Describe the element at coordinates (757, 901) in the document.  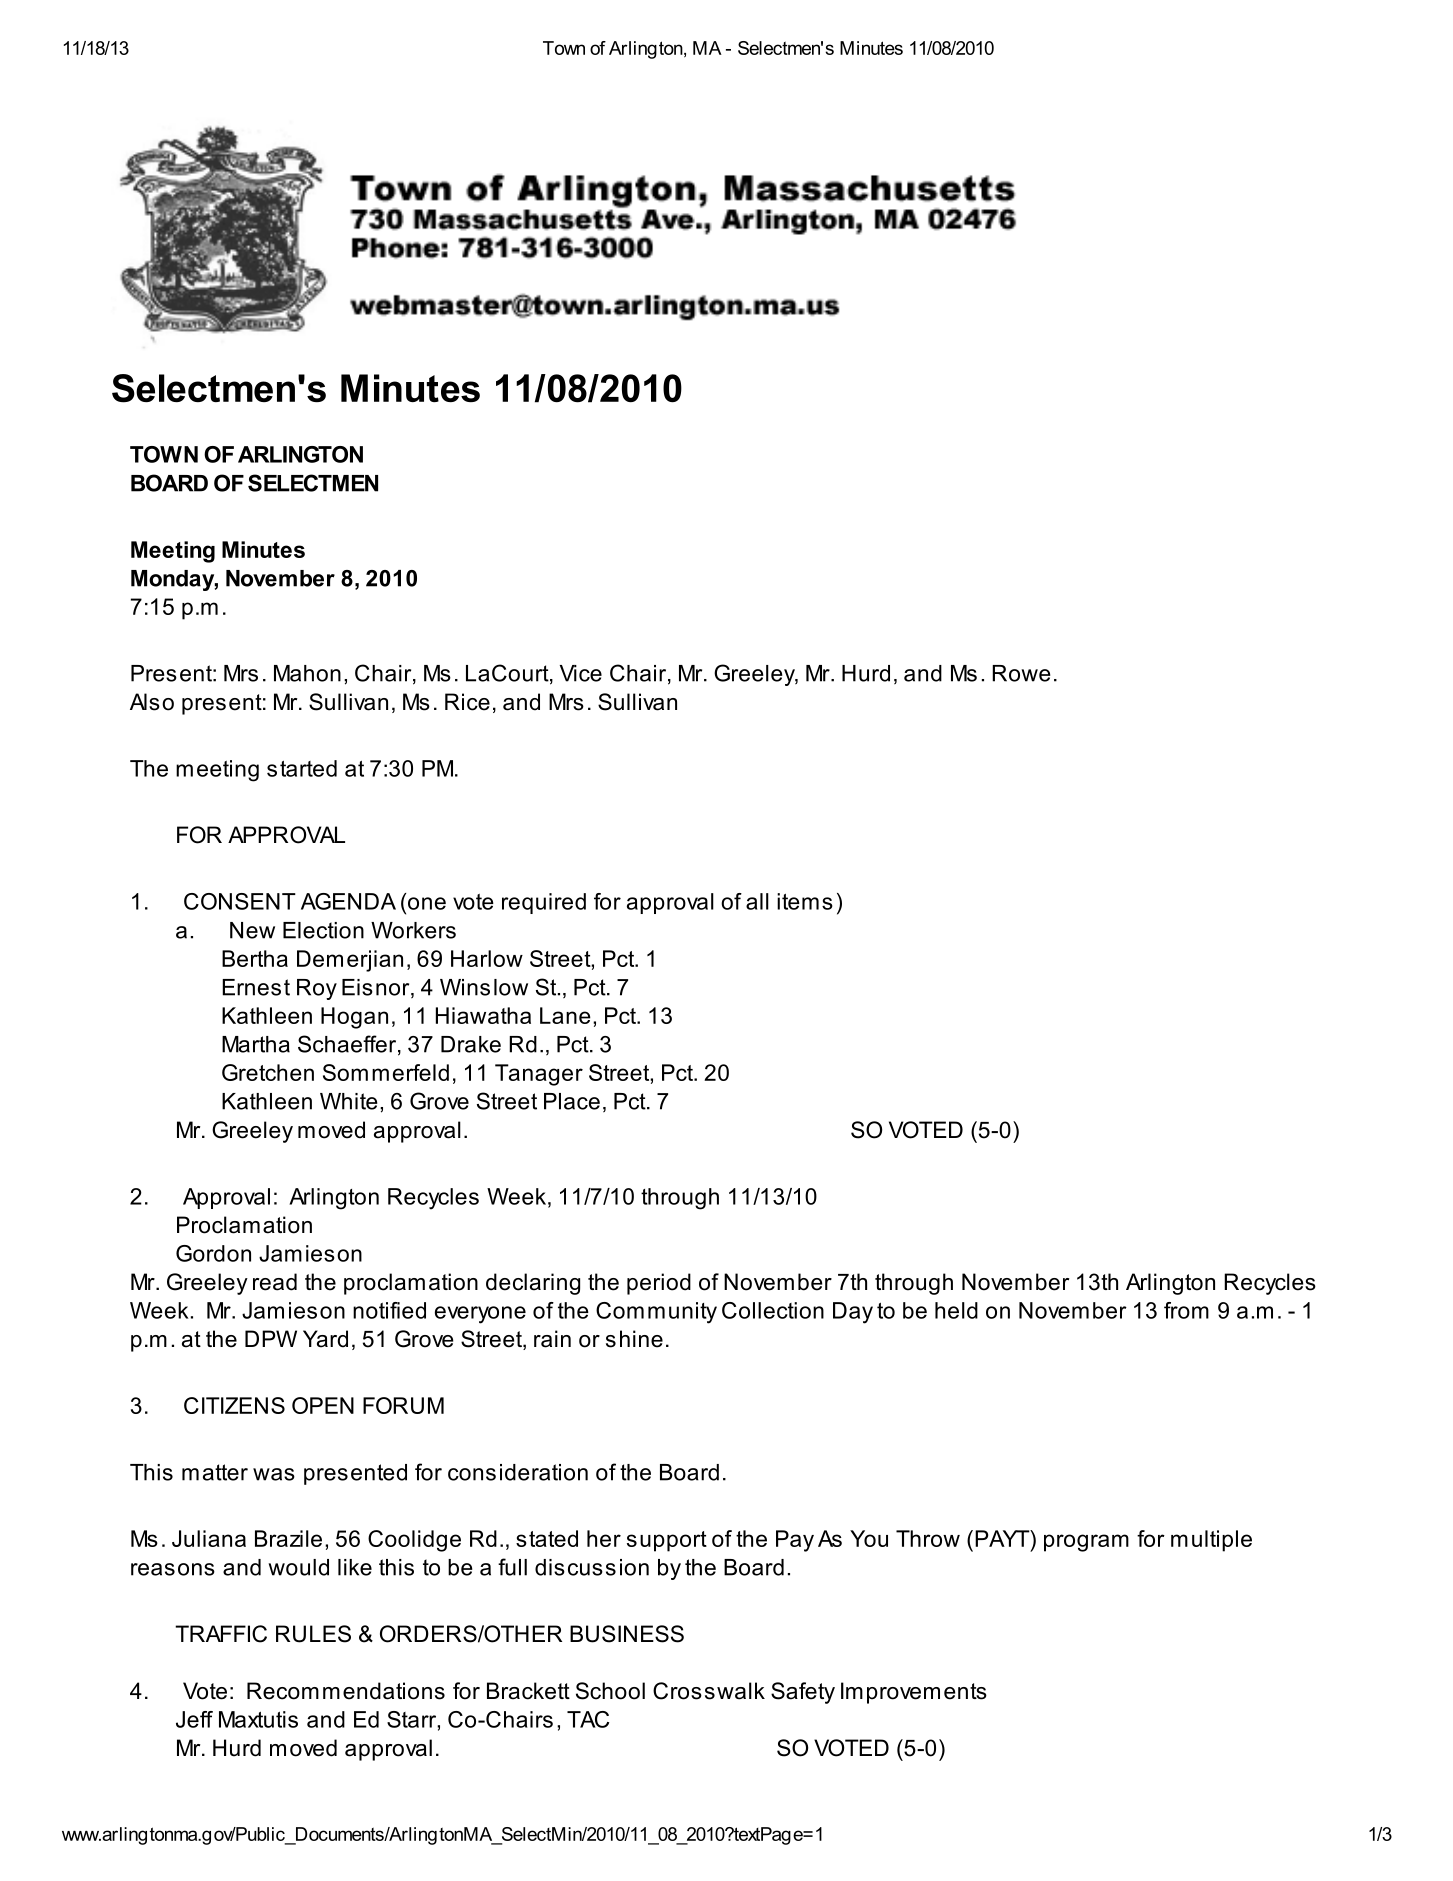
I see `all` at that location.
